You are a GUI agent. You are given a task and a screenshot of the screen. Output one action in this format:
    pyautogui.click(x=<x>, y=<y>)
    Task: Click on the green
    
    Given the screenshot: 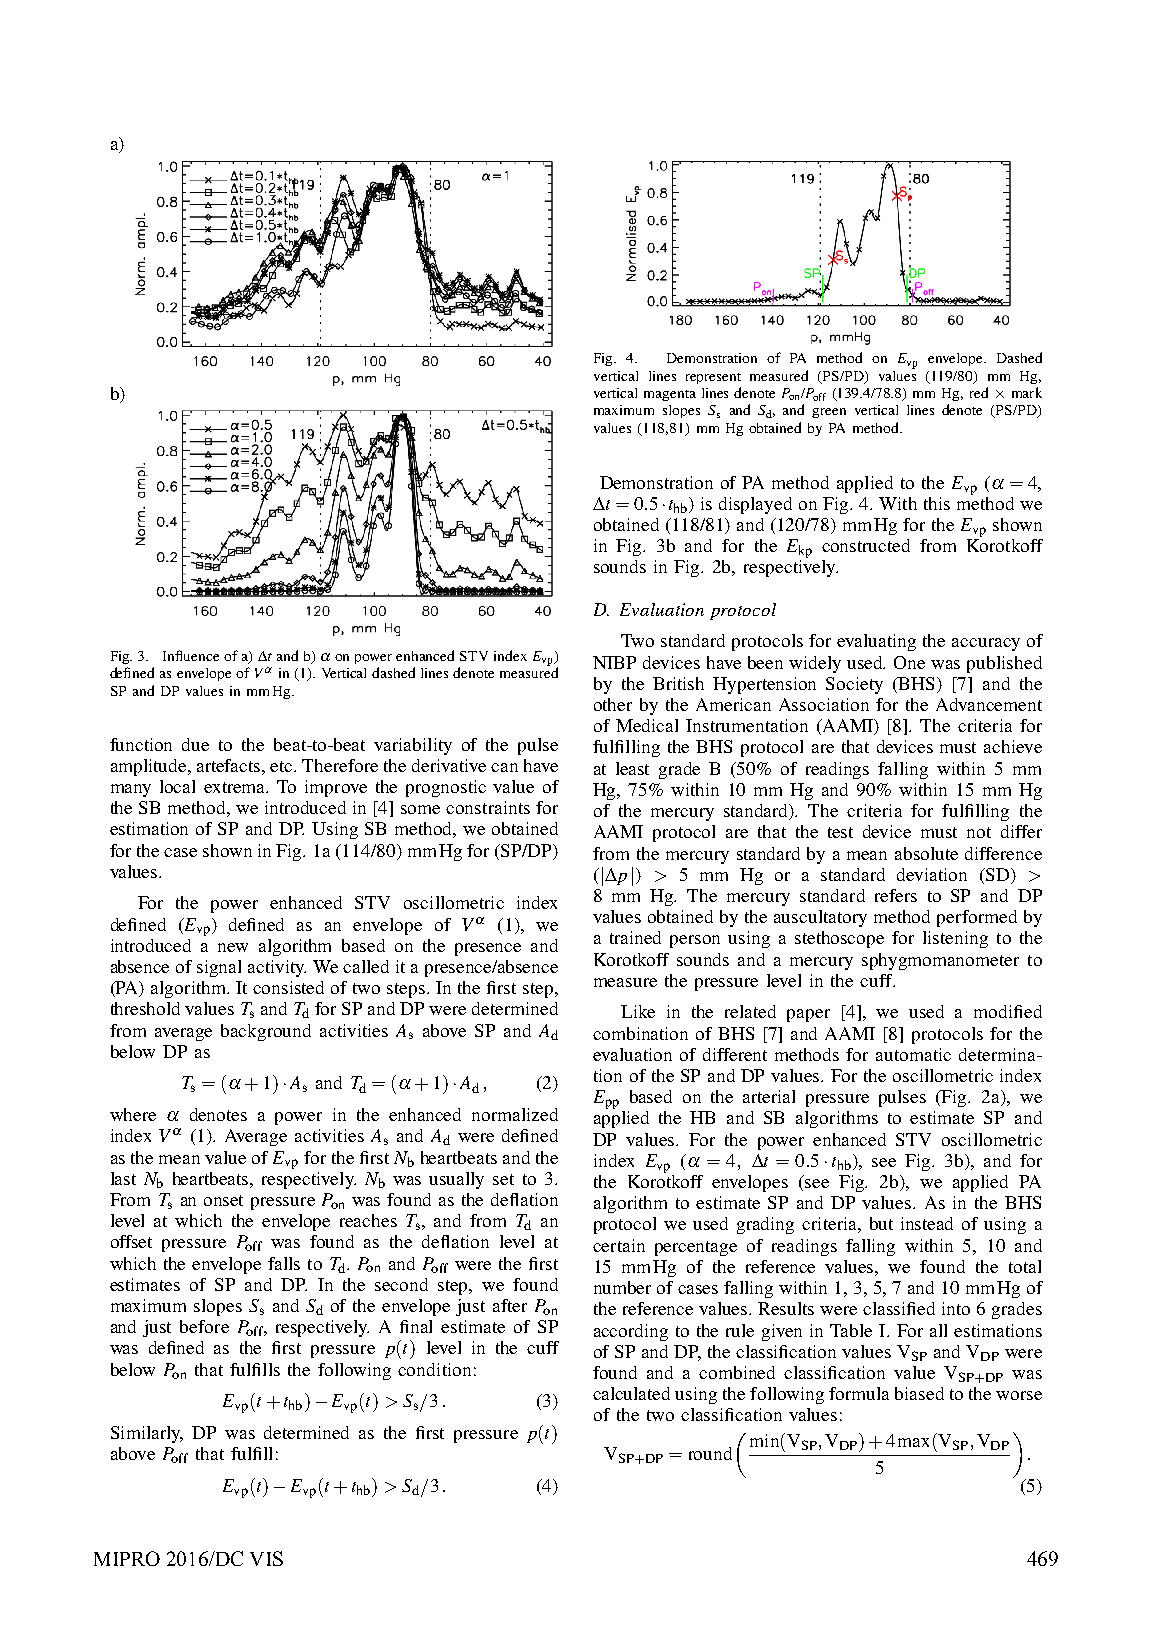 What is the action you would take?
    pyautogui.click(x=829, y=413)
